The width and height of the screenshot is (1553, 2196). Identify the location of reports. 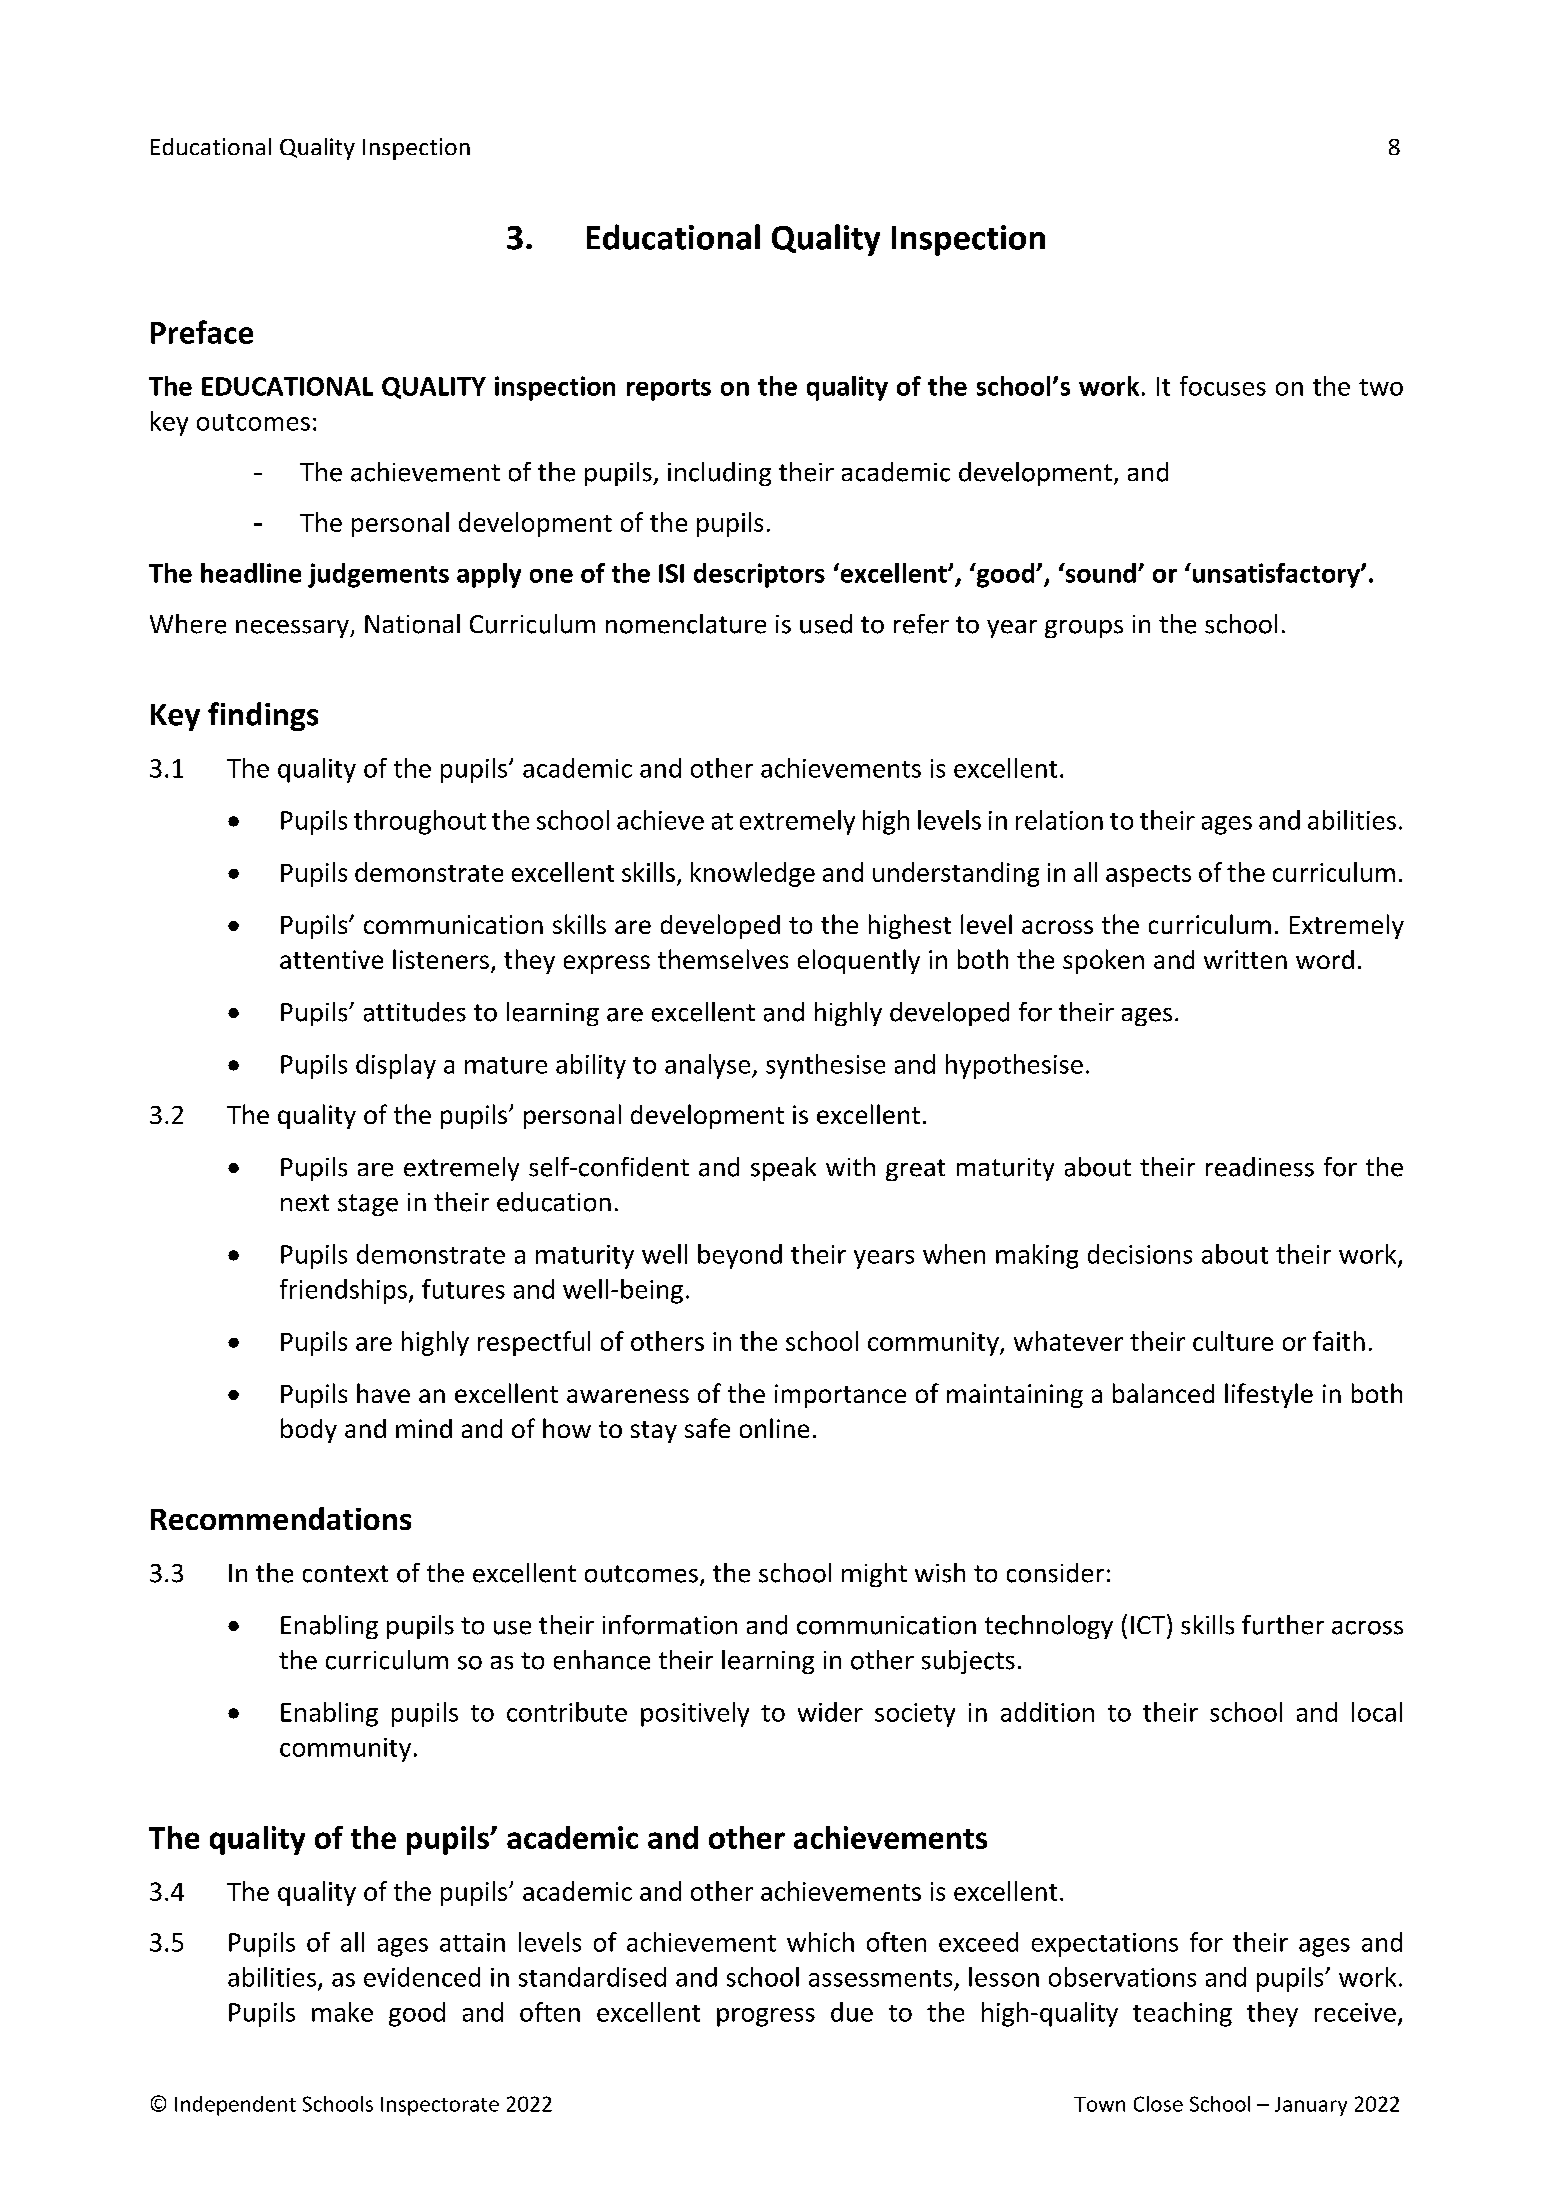
(669, 390).
